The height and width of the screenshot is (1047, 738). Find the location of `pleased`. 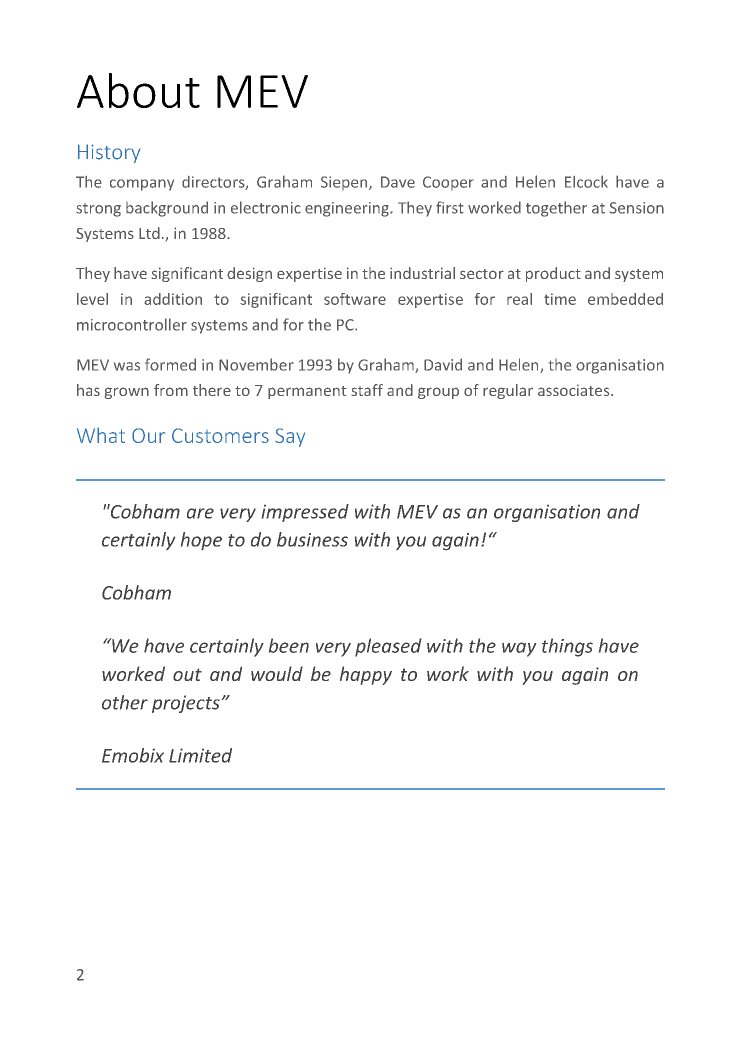

pleased is located at coordinates (388, 647).
